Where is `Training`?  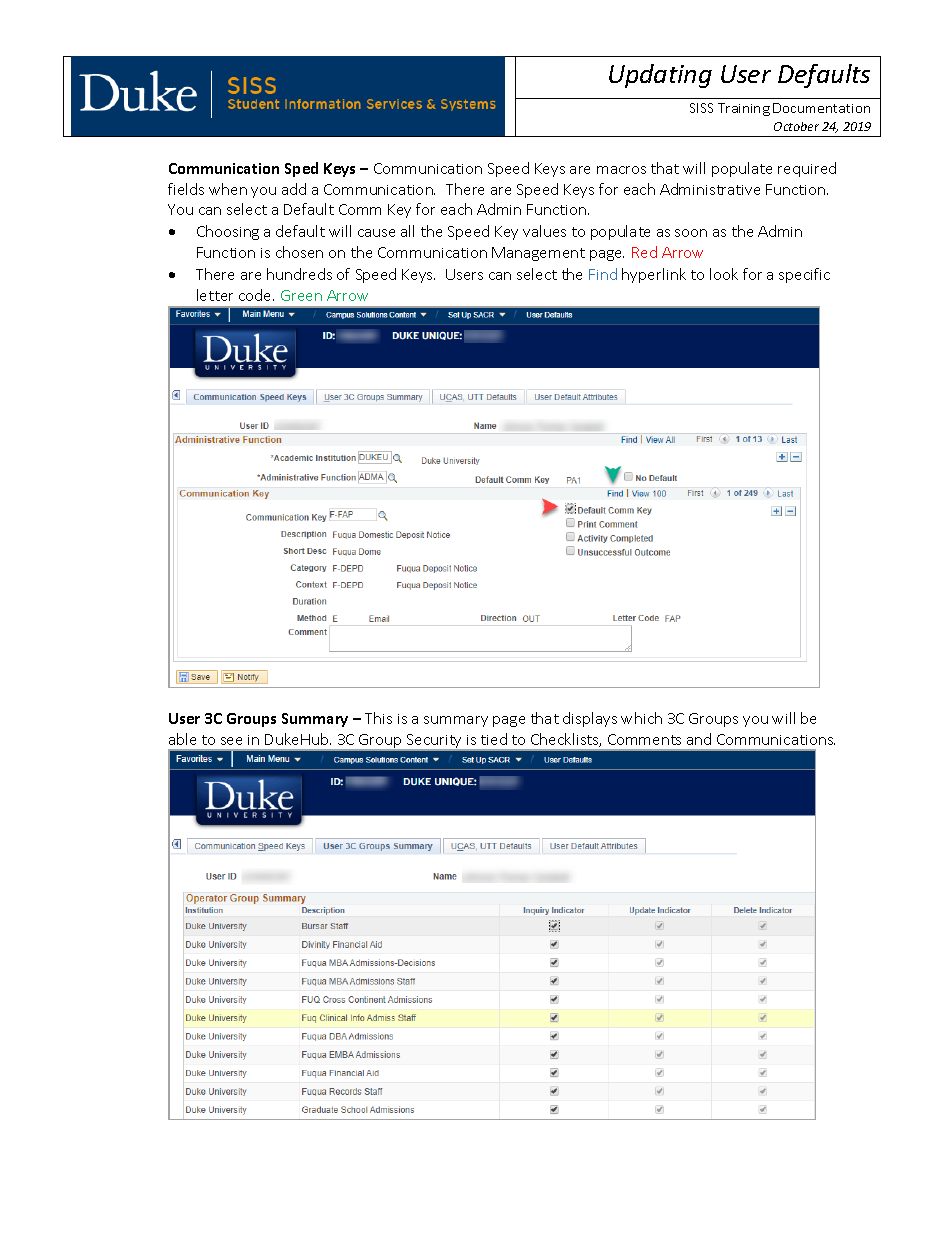
Training is located at coordinates (744, 109).
